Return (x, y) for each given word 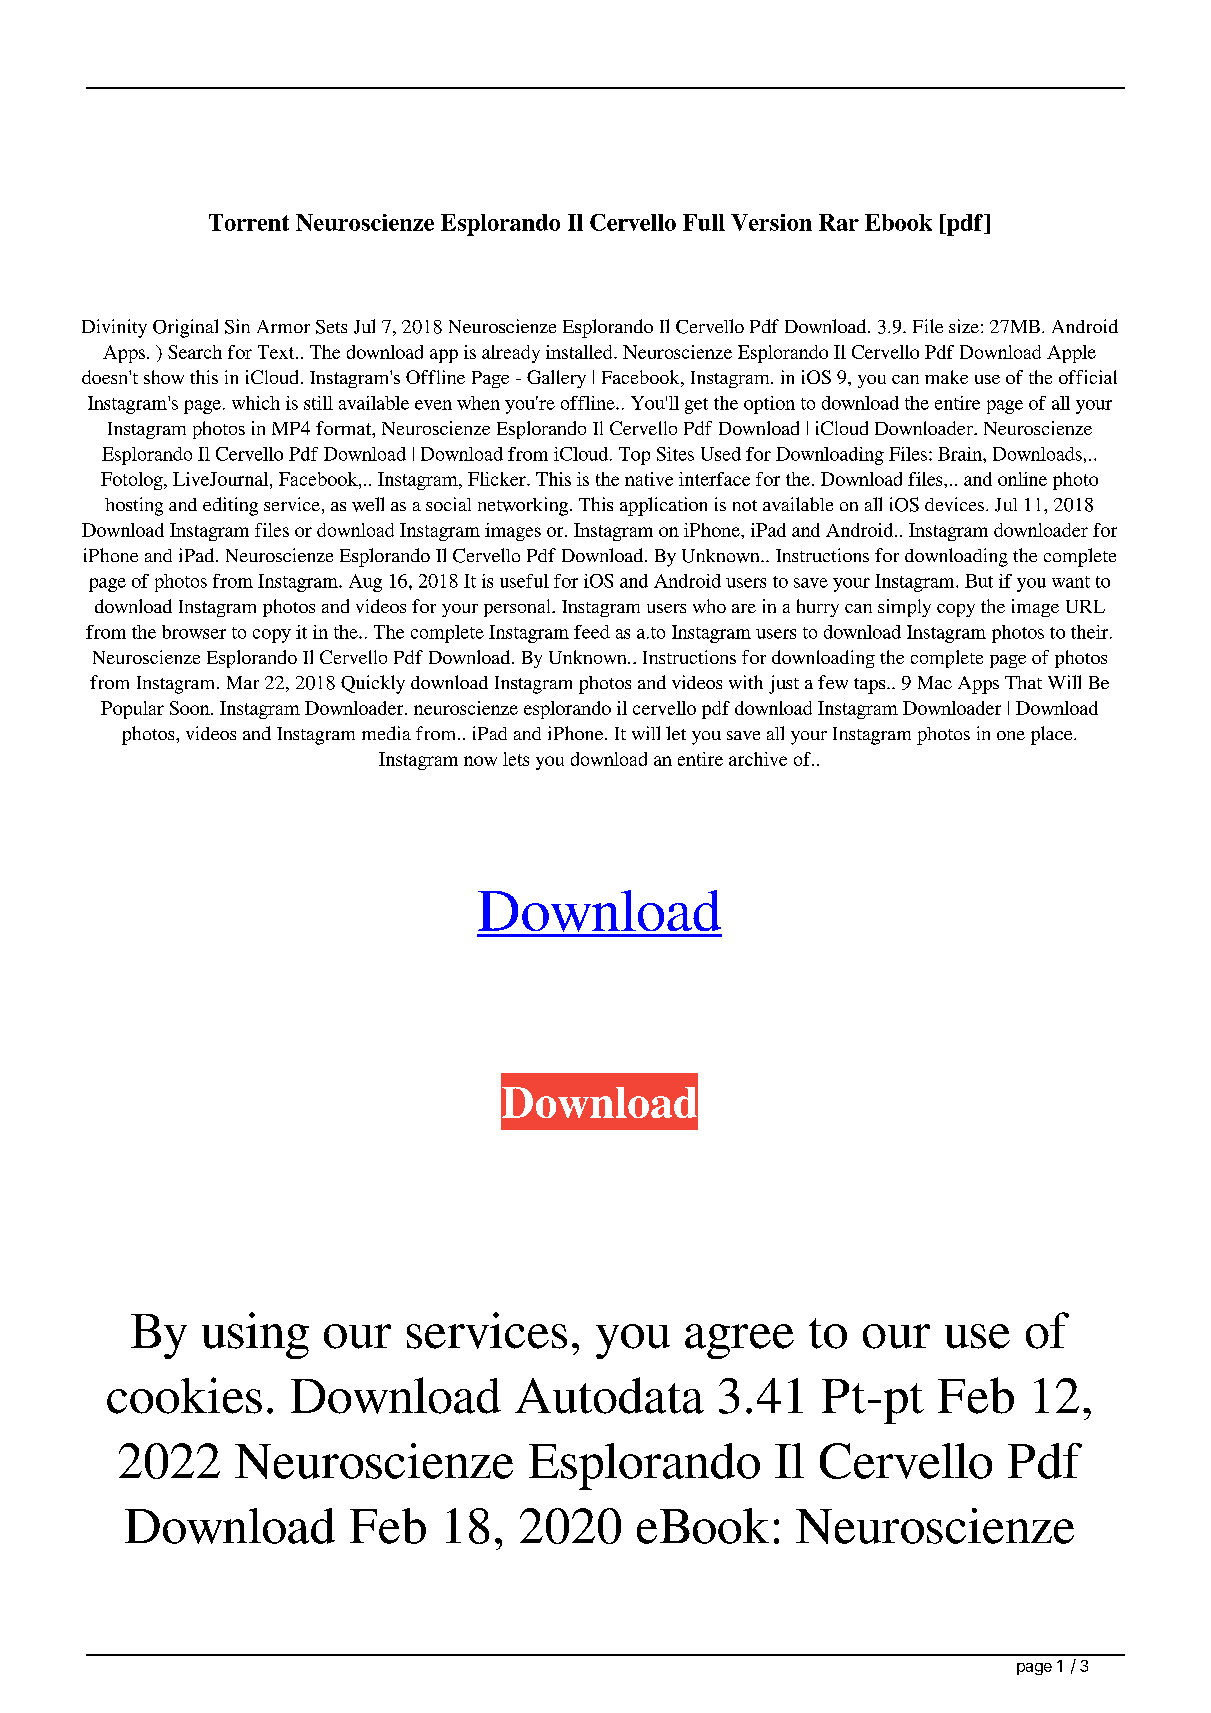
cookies (184, 1395)
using (255, 1335)
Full (704, 222)
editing (230, 506)
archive (758, 759)
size (964, 326)
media (386, 733)
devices (954, 504)
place (1053, 735)
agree (739, 1341)
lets (516, 759)
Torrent (249, 222)
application (663, 506)
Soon (191, 708)
